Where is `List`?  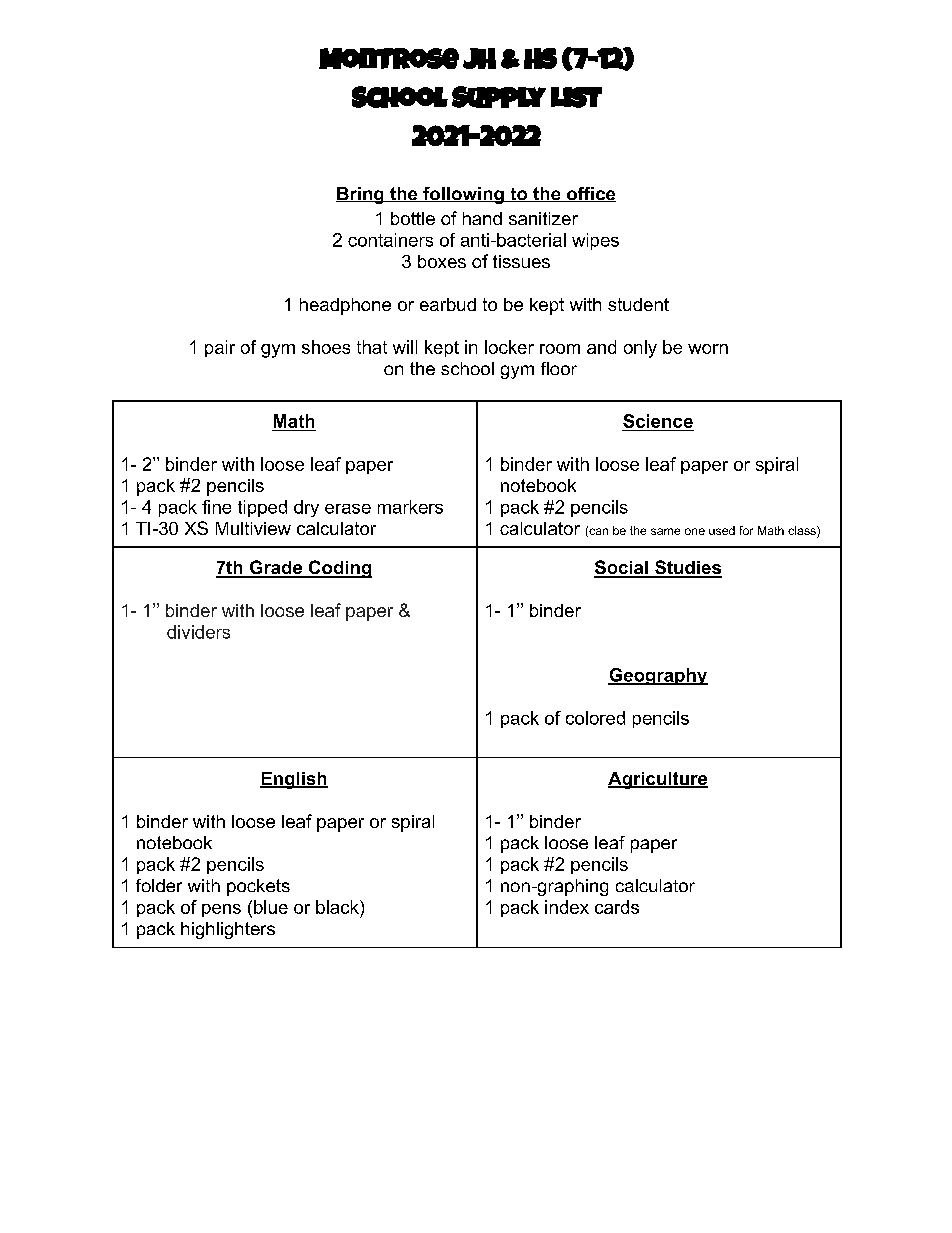 List is located at coordinates (576, 97).
